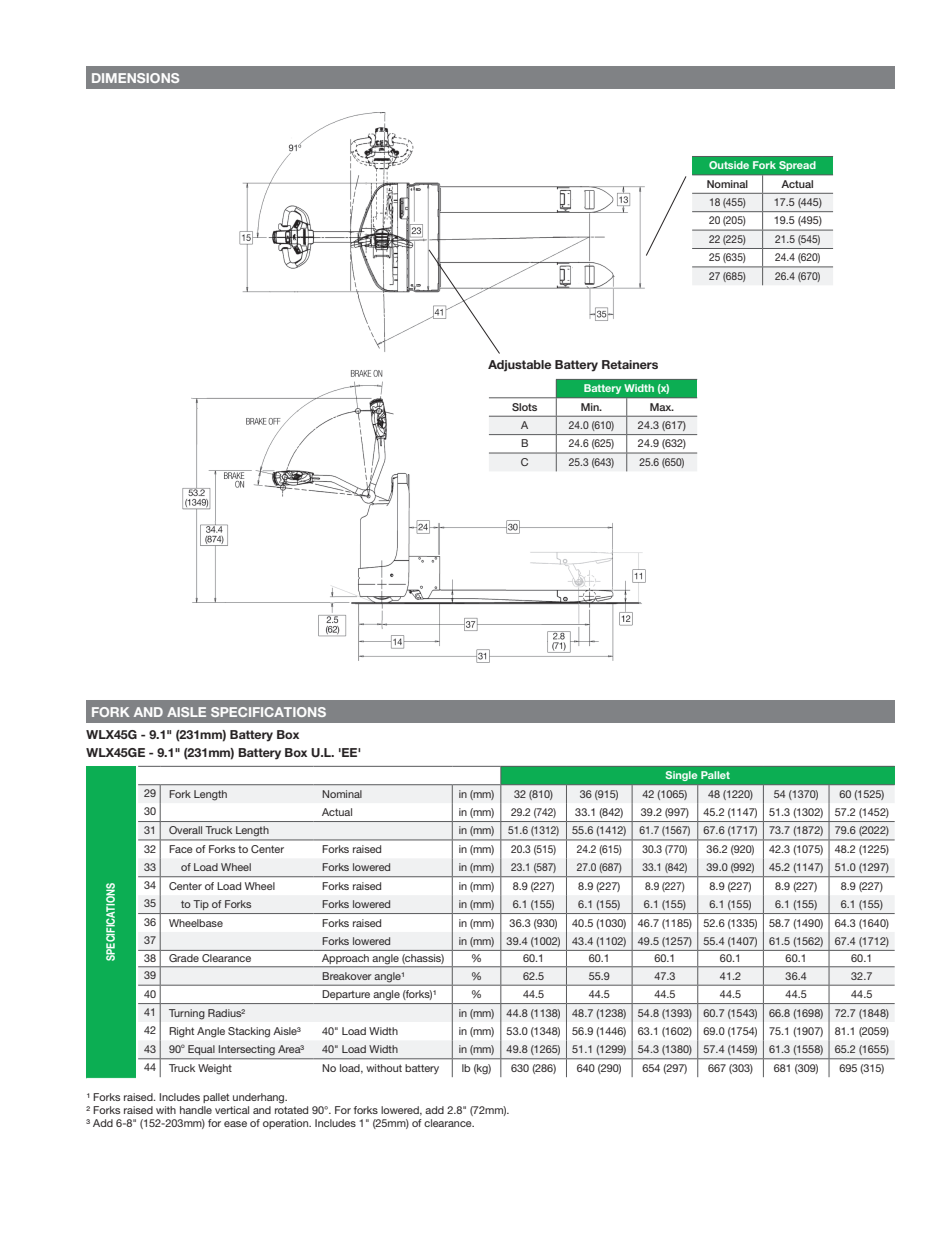  I want to click on Overall, so click(185, 830).
